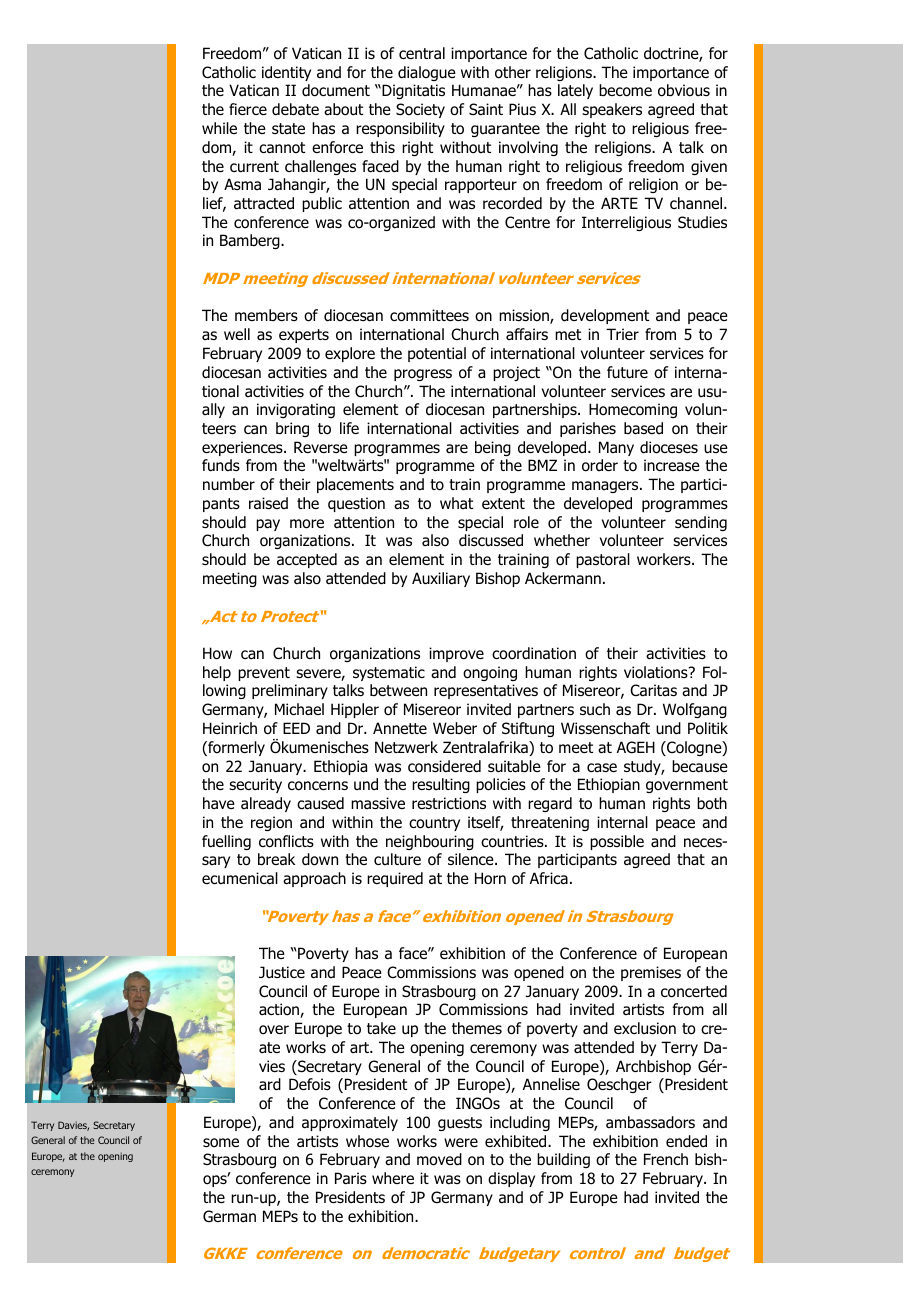 Image resolution: width=924 pixels, height=1308 pixels. Describe the element at coordinates (666, 1159) in the screenshot. I see `French` at that location.
